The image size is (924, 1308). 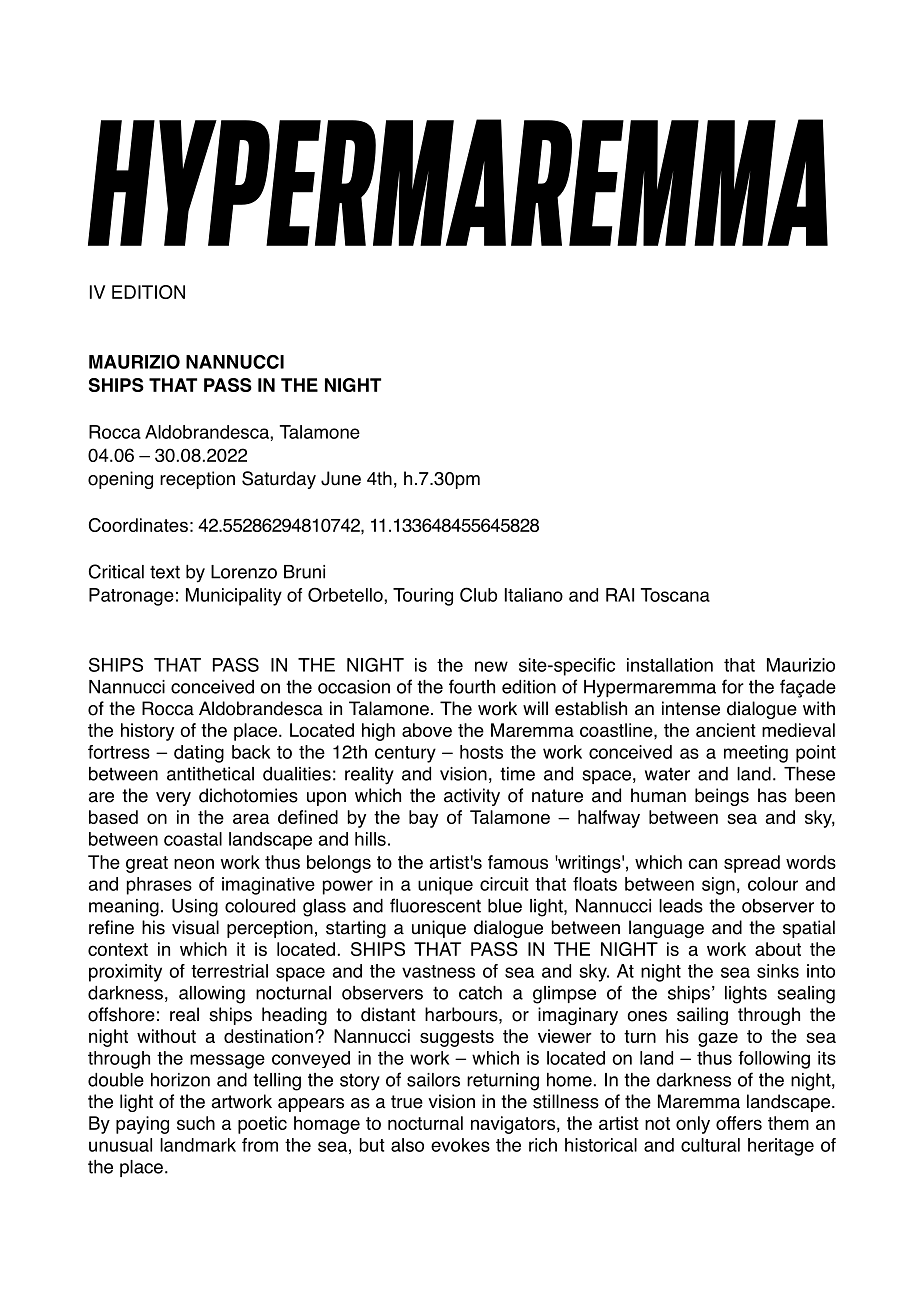 What do you see at coordinates (478, 594) in the screenshot?
I see `Club` at bounding box center [478, 594].
